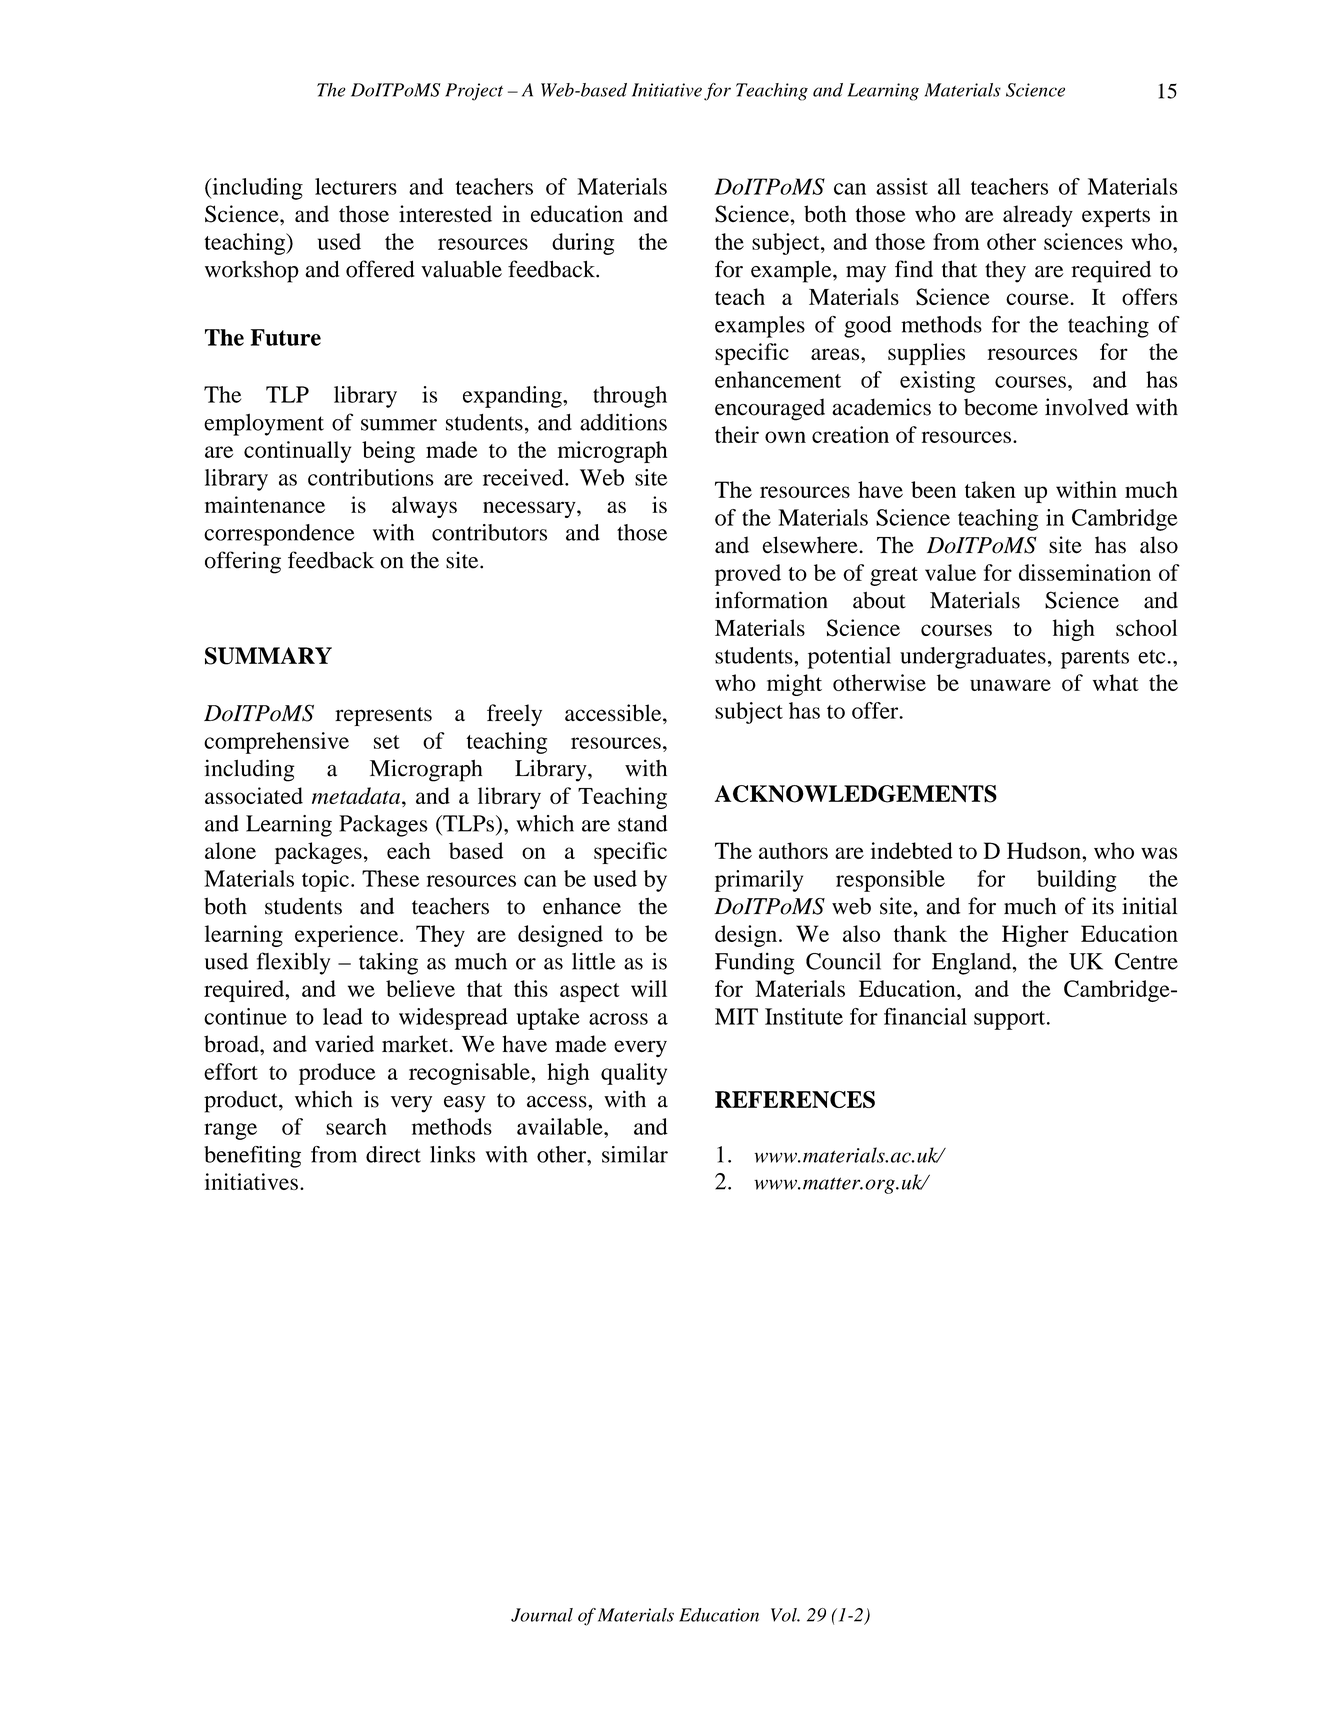 This screenshot has width=1335, height=1727. I want to click on stand, so click(642, 823).
